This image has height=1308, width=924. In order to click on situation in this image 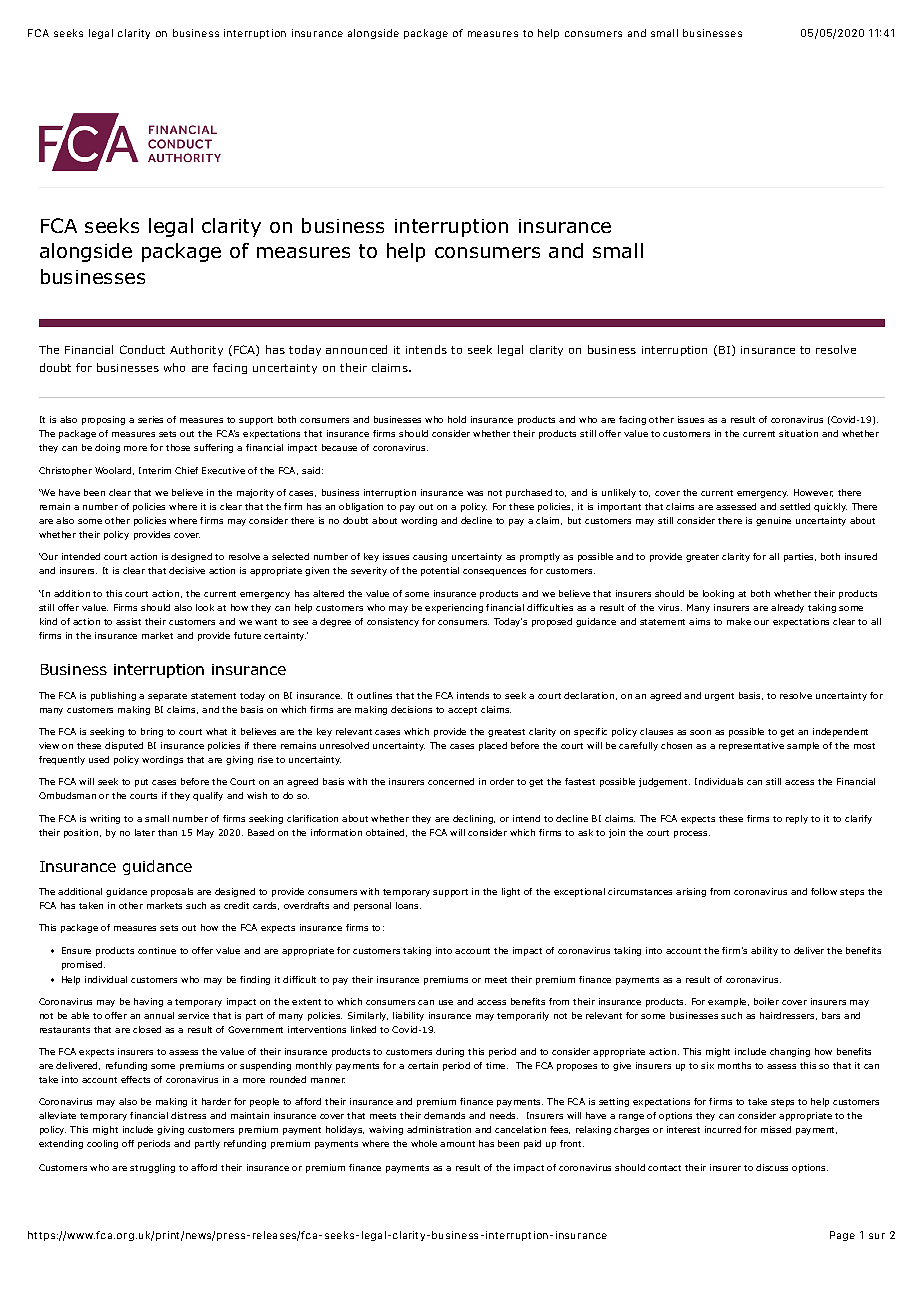, I will do `click(798, 433)`.
